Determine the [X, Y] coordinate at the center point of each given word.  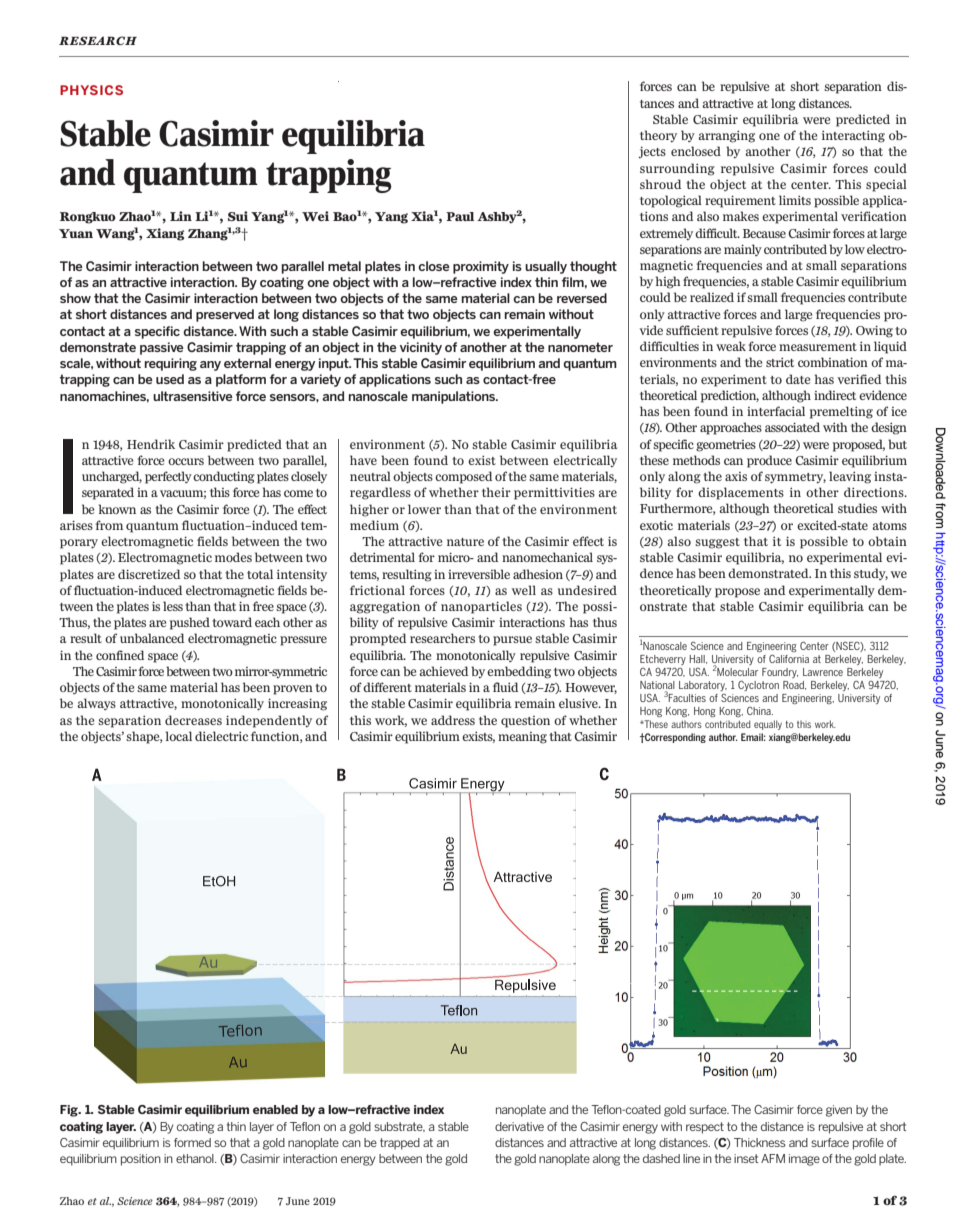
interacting [853, 136]
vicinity [421, 348]
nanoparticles [481, 607]
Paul [460, 216]
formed [192, 1142]
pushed [190, 623]
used [170, 379]
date [798, 379]
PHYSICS [91, 90]
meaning [522, 738]
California [789, 658]
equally [768, 725]
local [178, 736]
